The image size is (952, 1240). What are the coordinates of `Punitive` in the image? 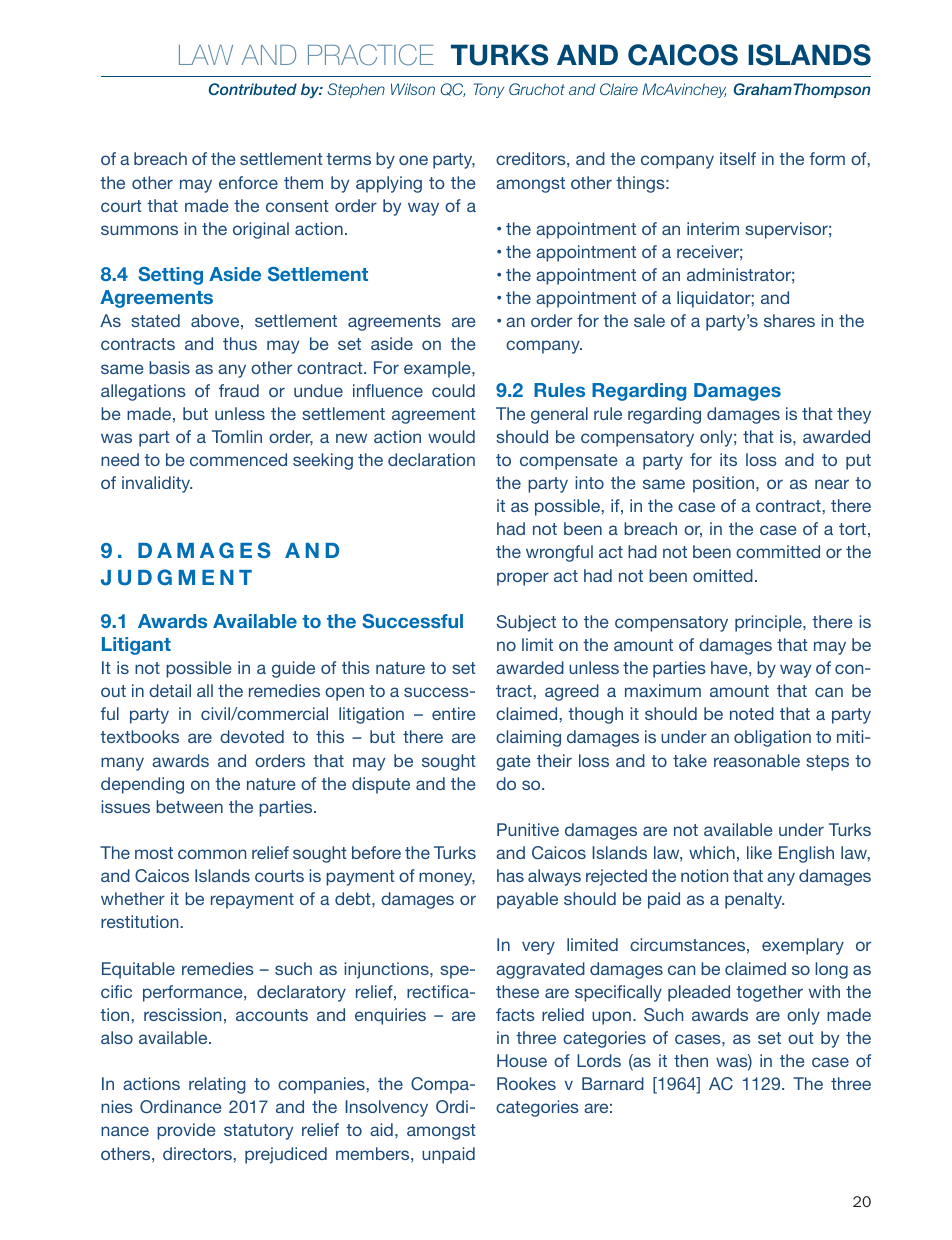 It's located at (528, 829).
